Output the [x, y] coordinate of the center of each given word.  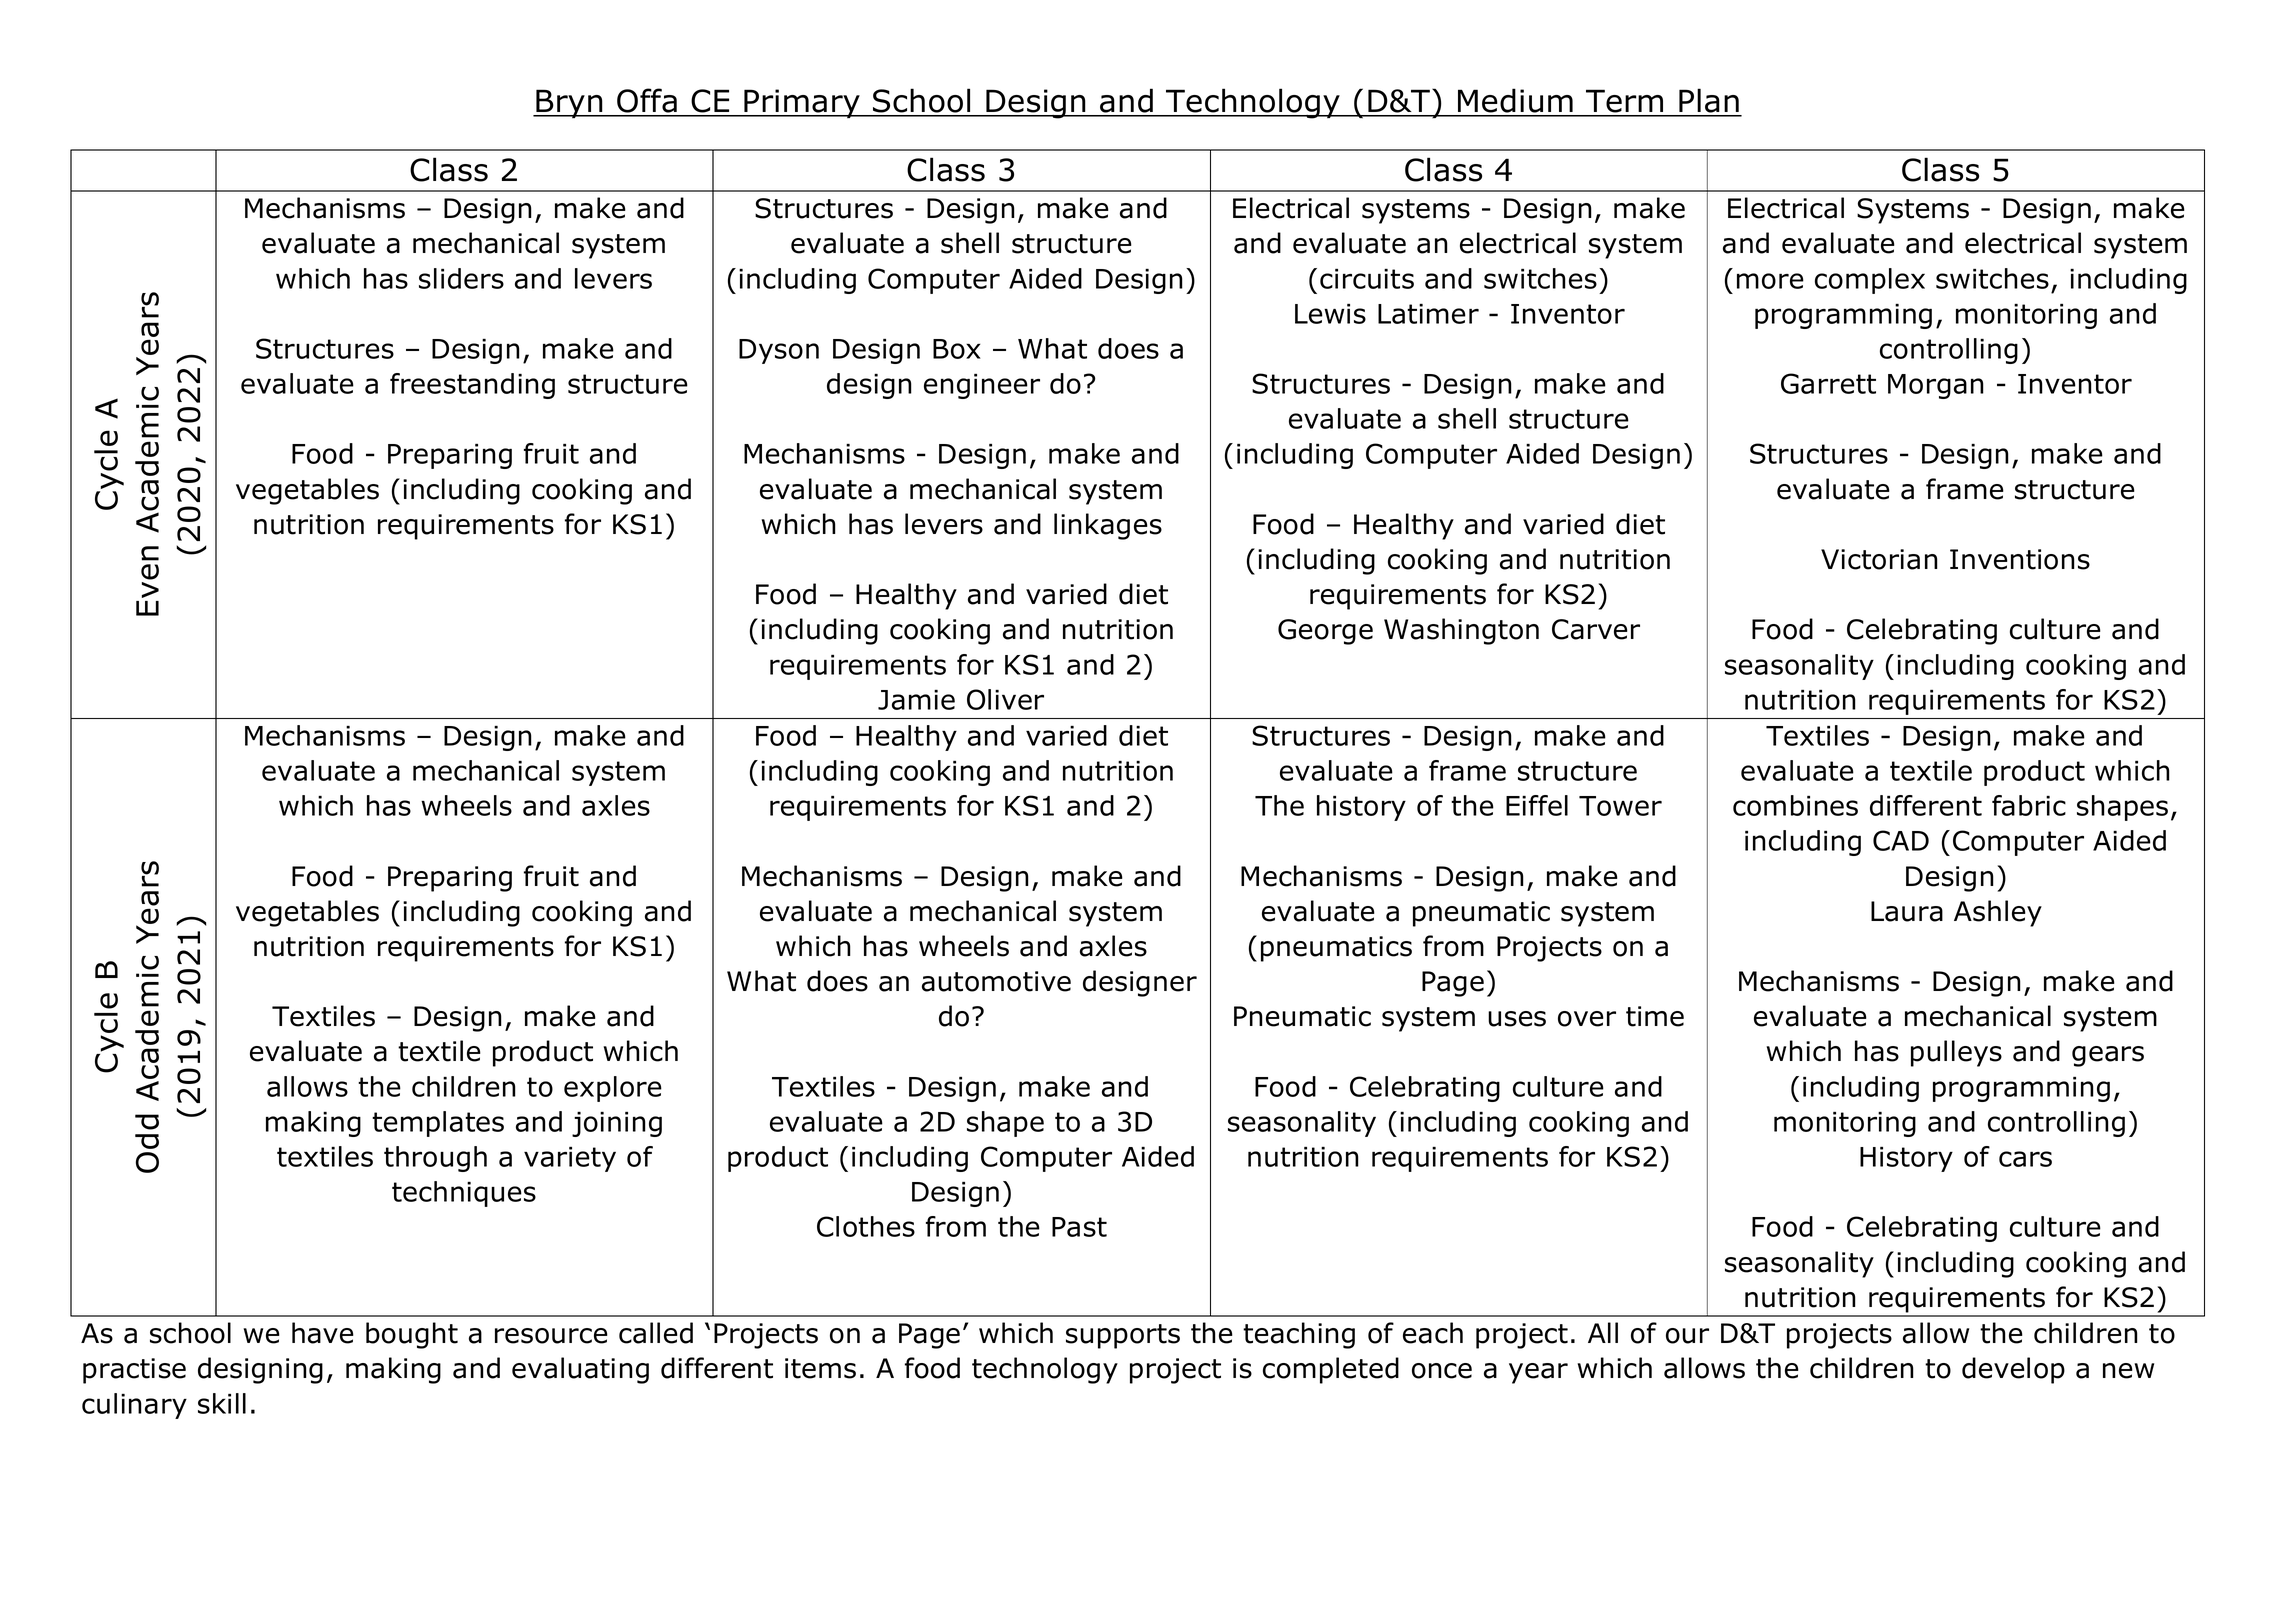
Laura [1907, 911]
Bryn [569, 103]
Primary [802, 103]
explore [613, 1089]
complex [1870, 281]
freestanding [472, 386]
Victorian [1879, 559]
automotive [996, 981]
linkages [1108, 526]
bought [412, 1335]
